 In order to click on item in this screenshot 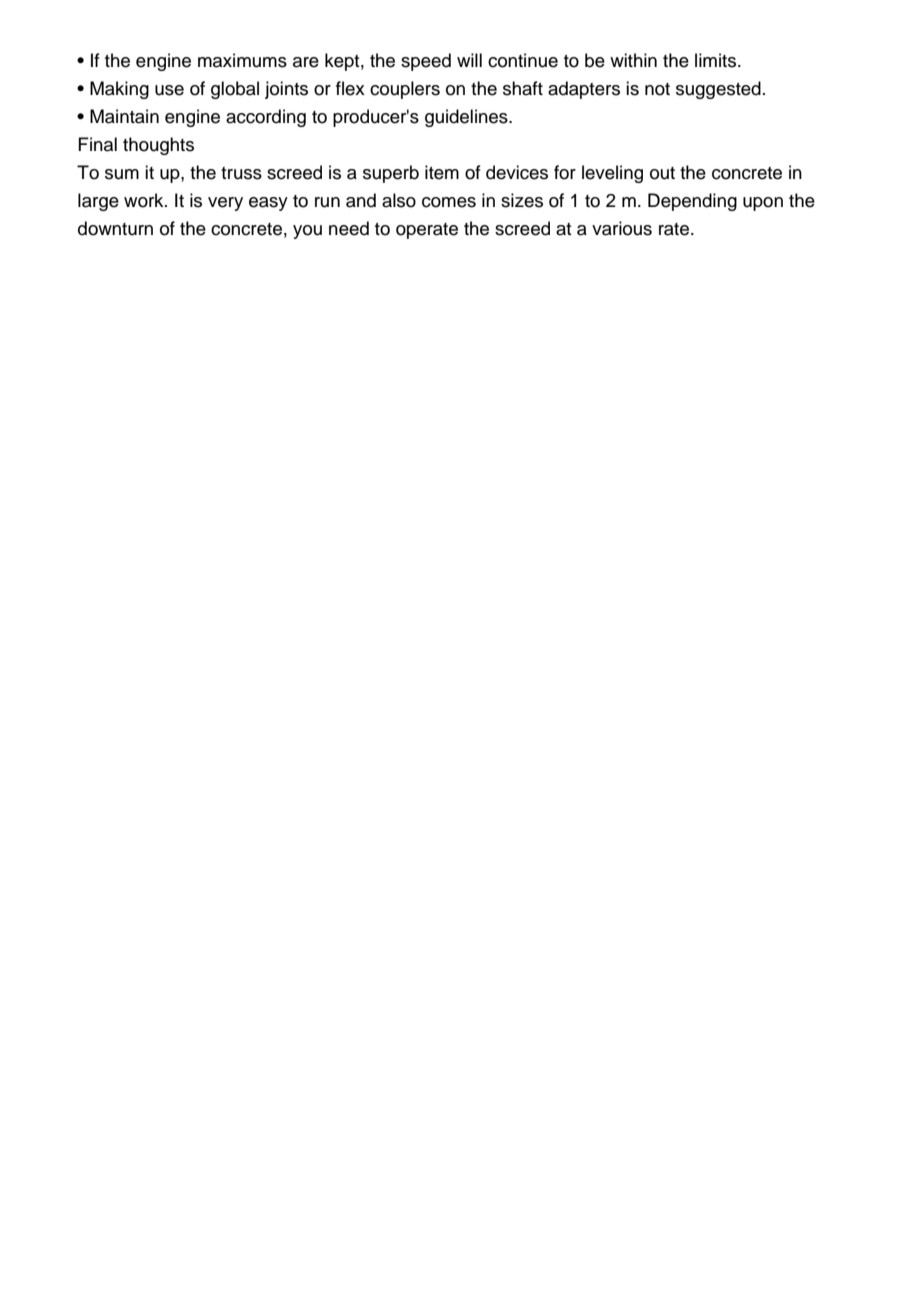, I will do `click(442, 172)`.
